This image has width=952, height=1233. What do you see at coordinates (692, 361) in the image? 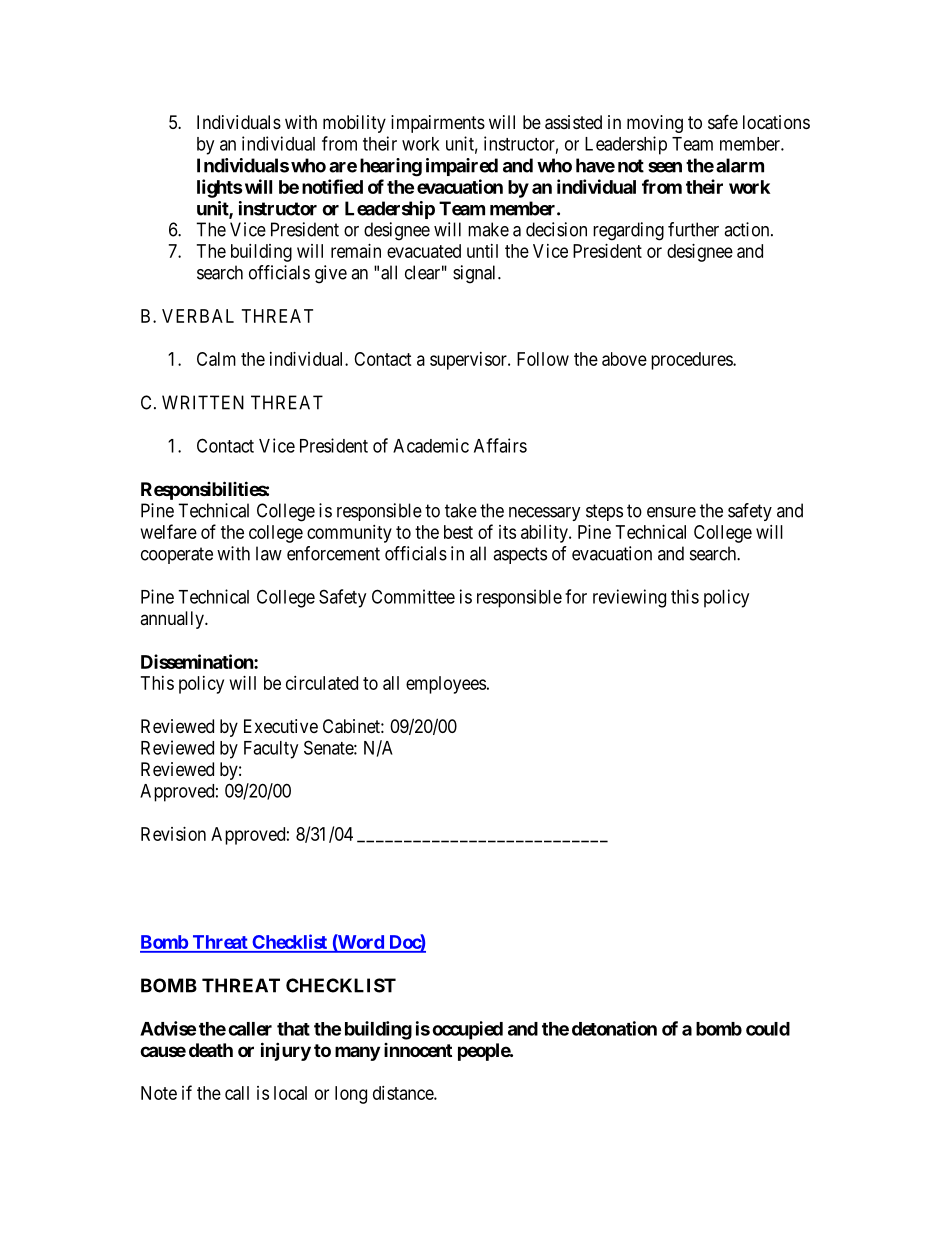
I see `procedures` at bounding box center [692, 361].
